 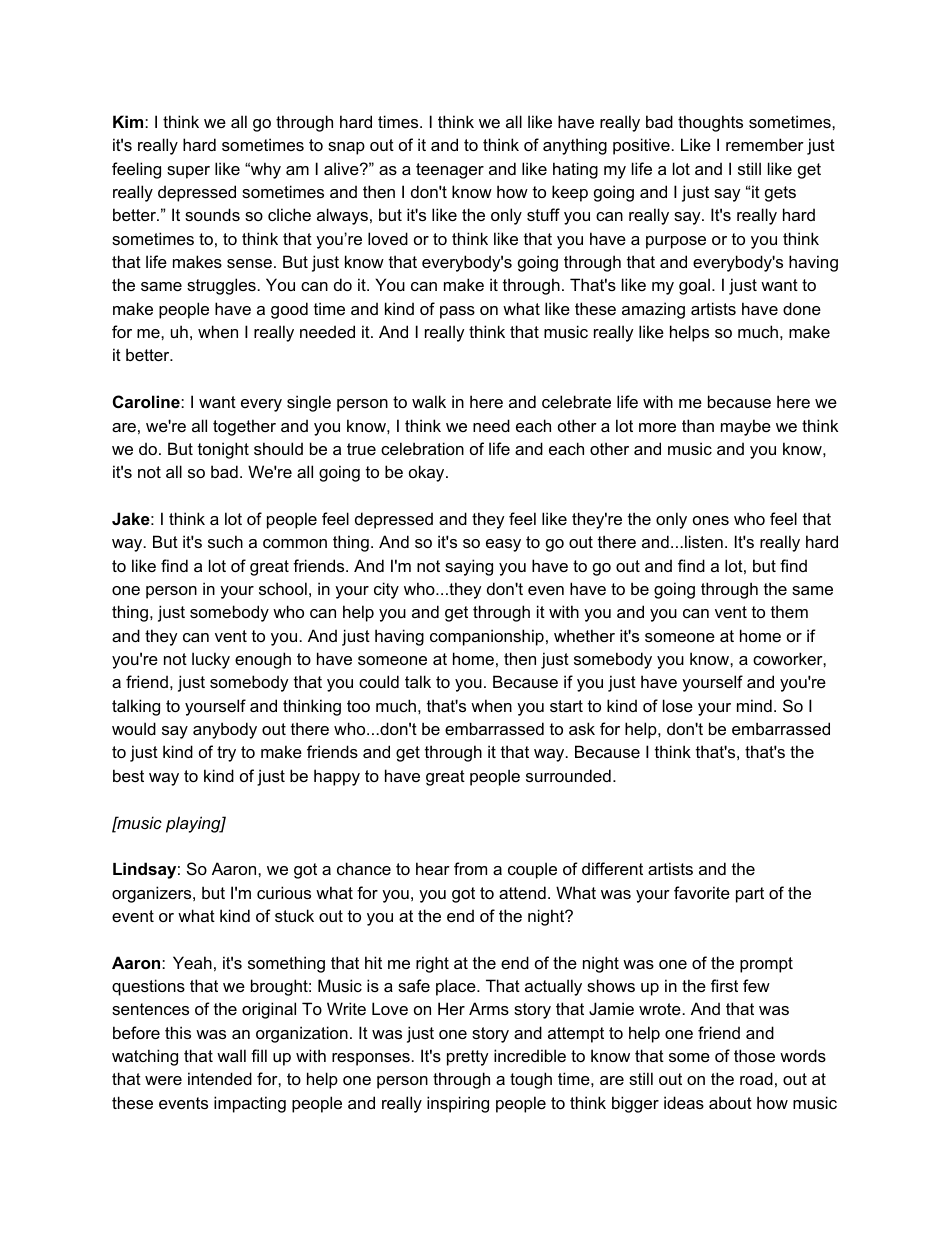 I want to click on teenager, so click(x=450, y=171).
